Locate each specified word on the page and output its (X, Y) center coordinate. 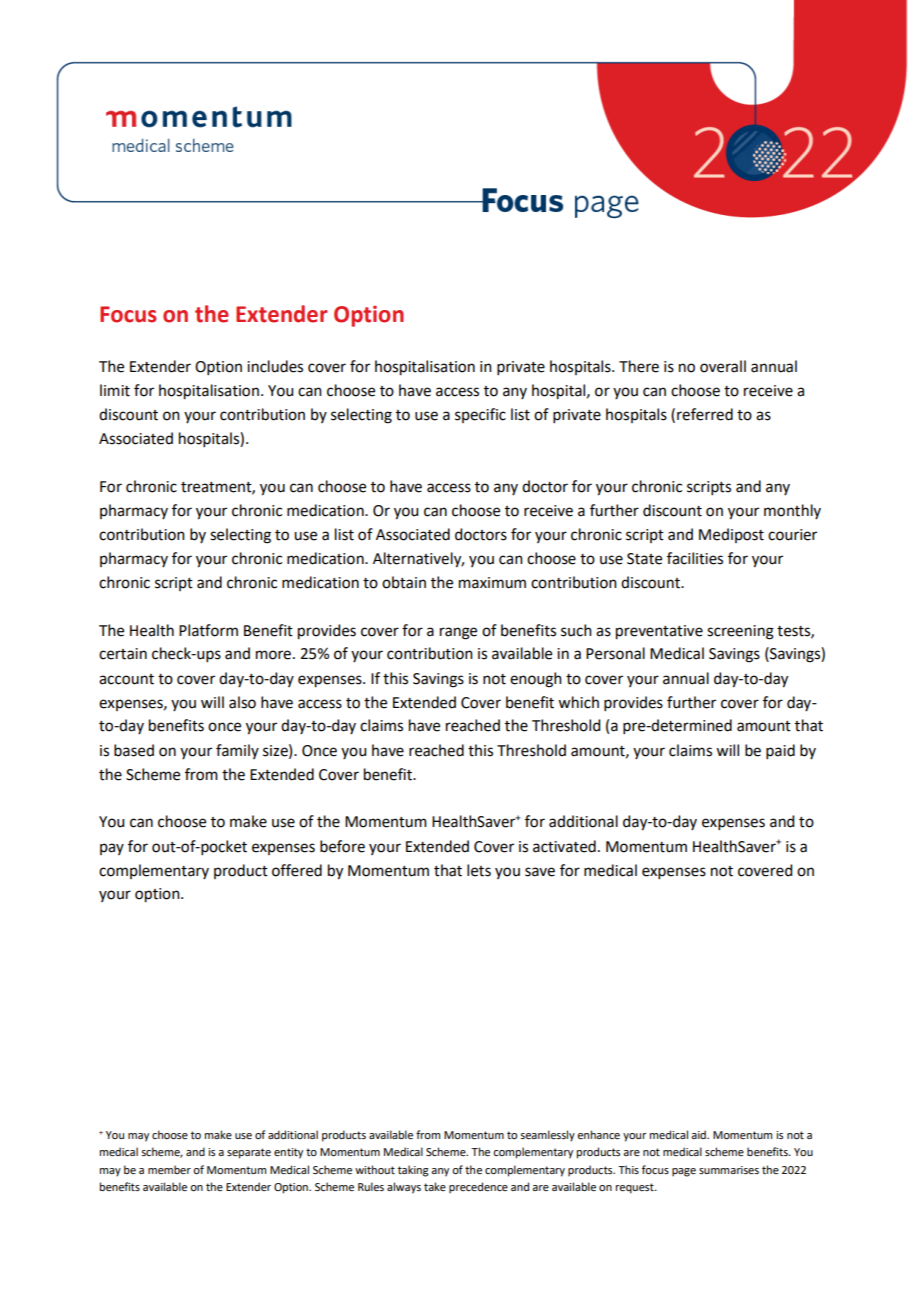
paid (780, 751)
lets (479, 870)
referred (705, 414)
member (169, 1169)
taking (413, 1171)
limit (115, 390)
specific (480, 415)
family (237, 751)
